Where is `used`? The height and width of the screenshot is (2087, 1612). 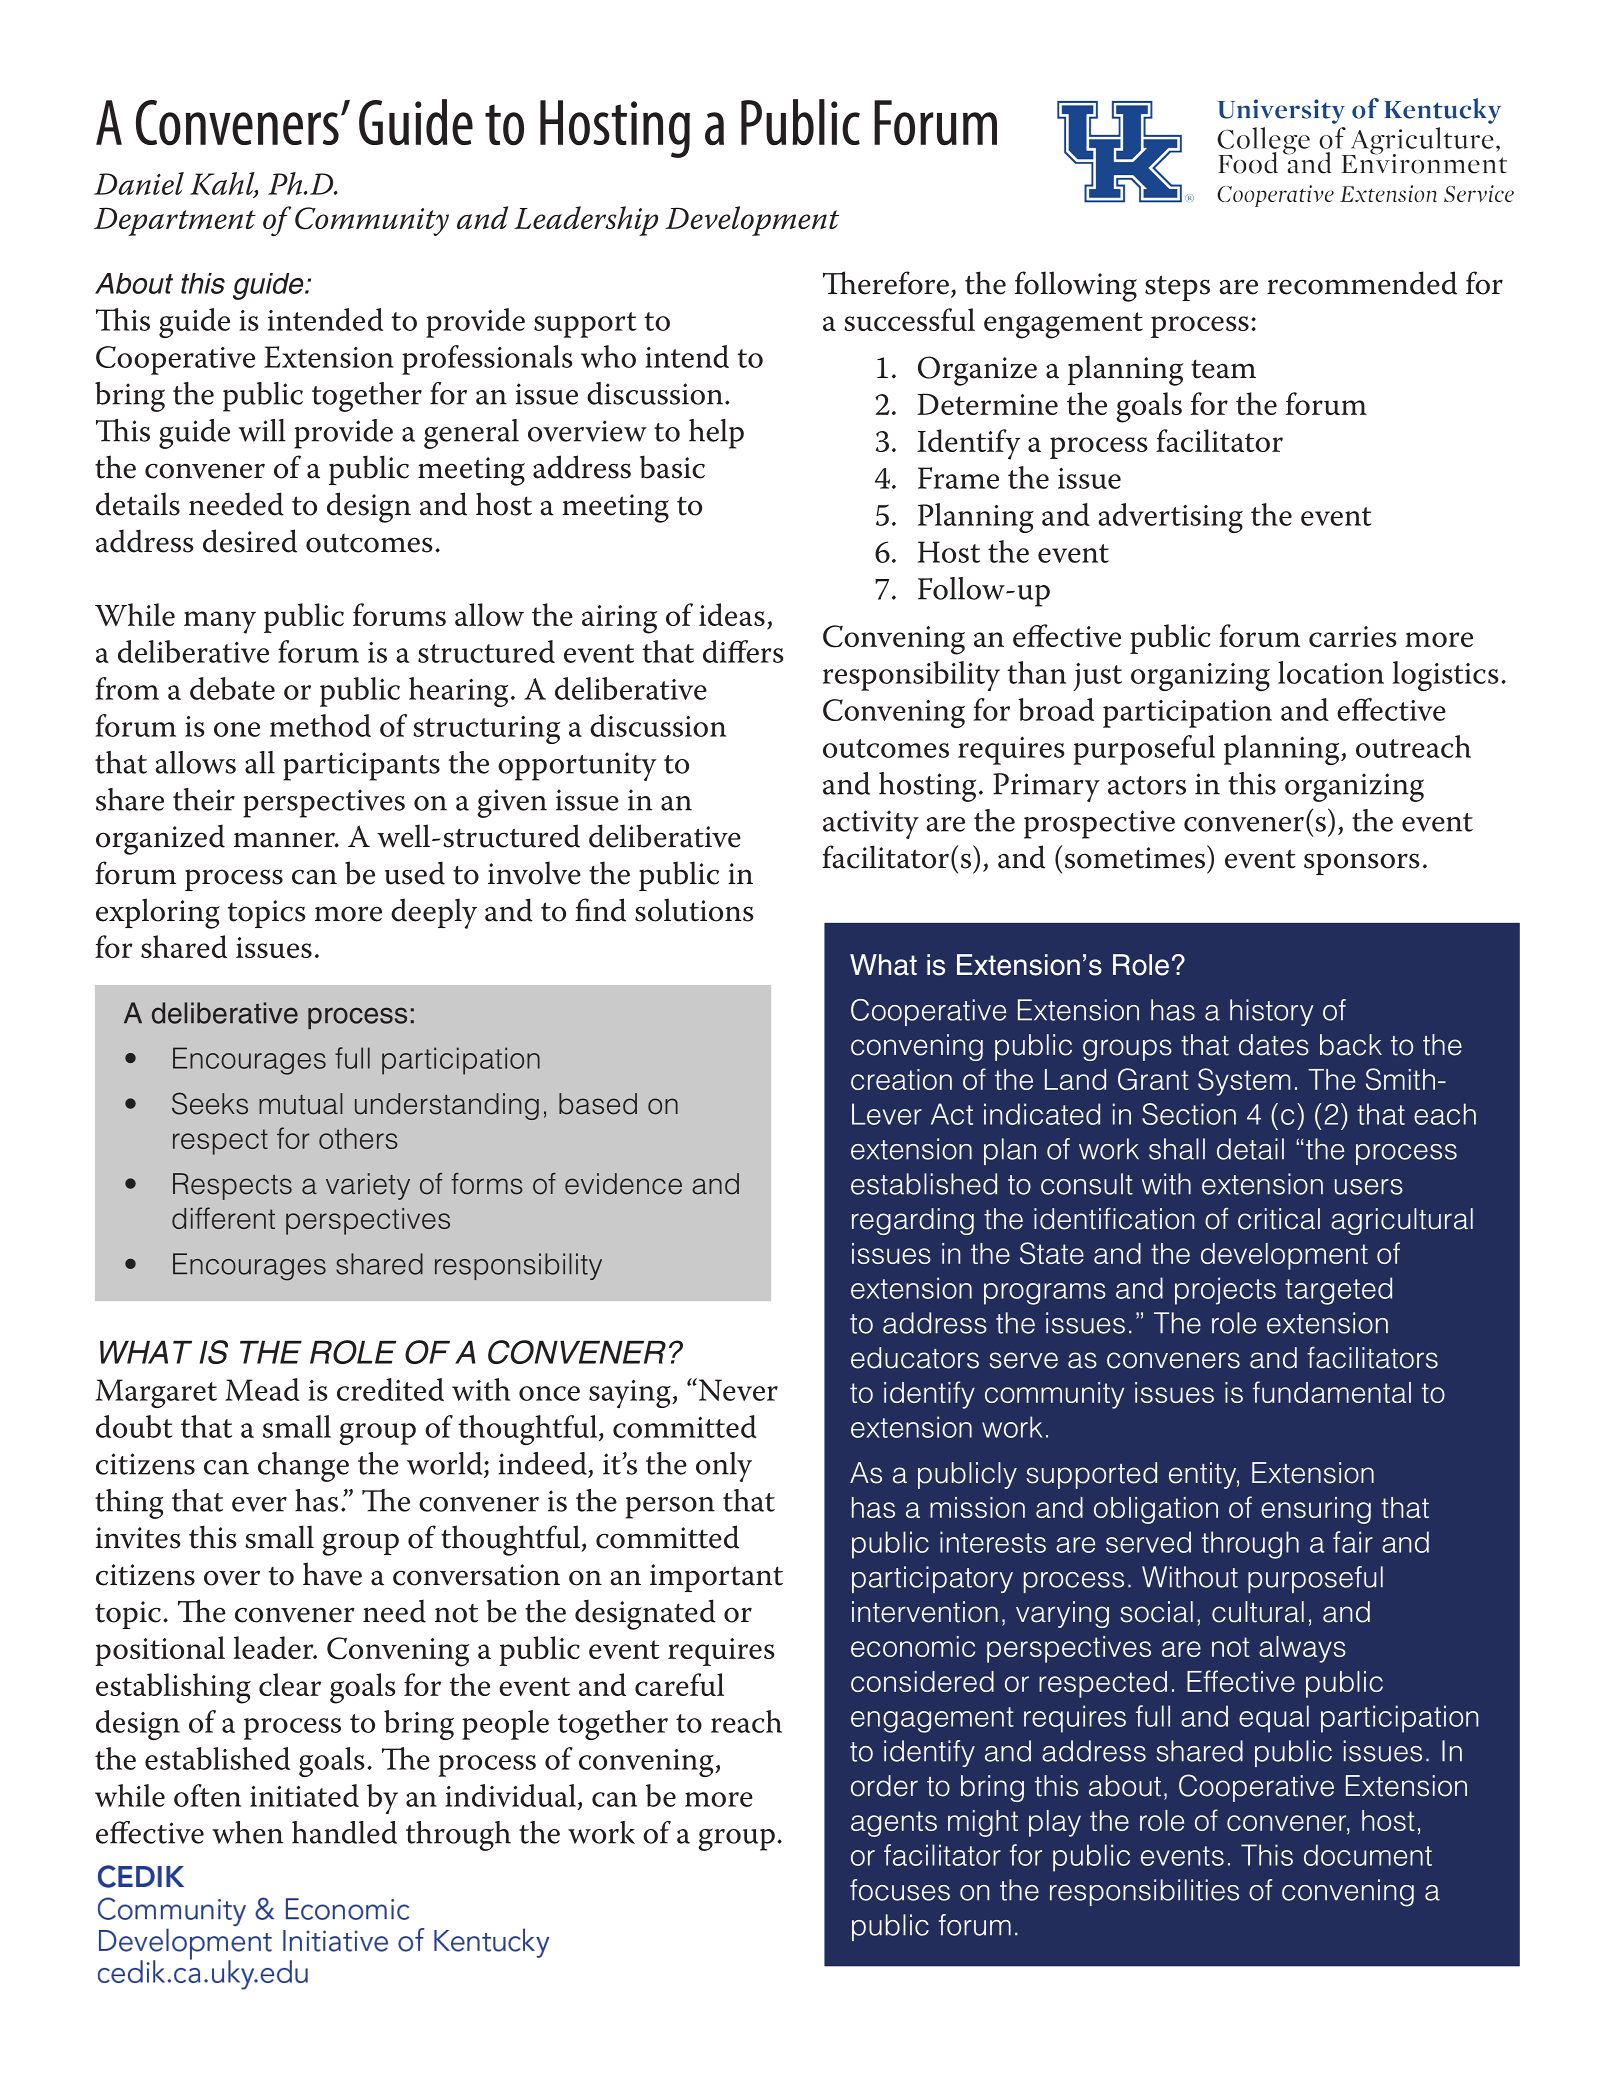
used is located at coordinates (415, 873).
